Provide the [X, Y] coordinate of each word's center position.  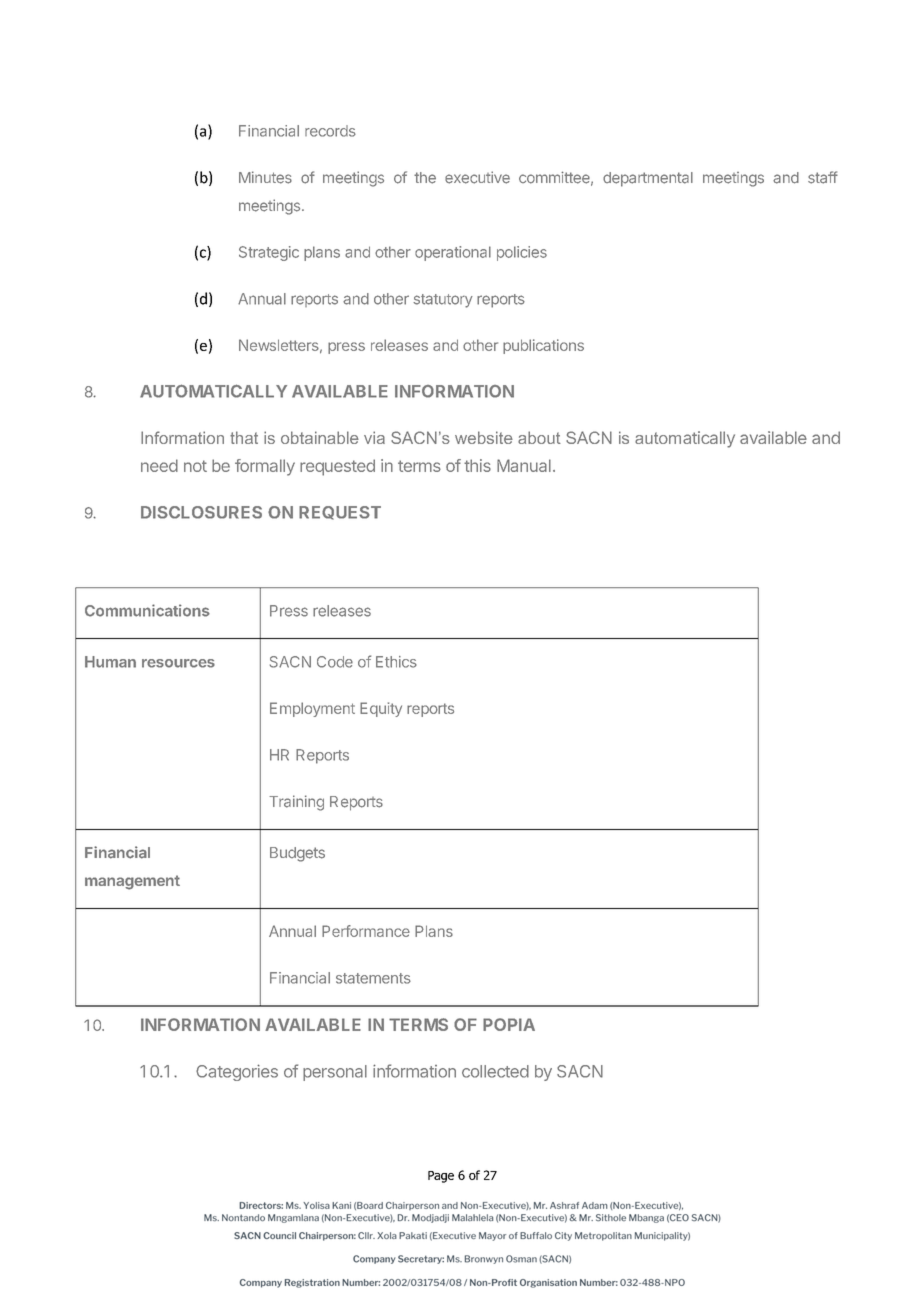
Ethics [396, 662]
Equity [381, 709]
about [539, 437]
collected [495, 1071]
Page [441, 1177]
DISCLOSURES [201, 512]
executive [477, 177]
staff [823, 177]
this [477, 465]
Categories [237, 1072]
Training [296, 803]
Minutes [265, 177]
